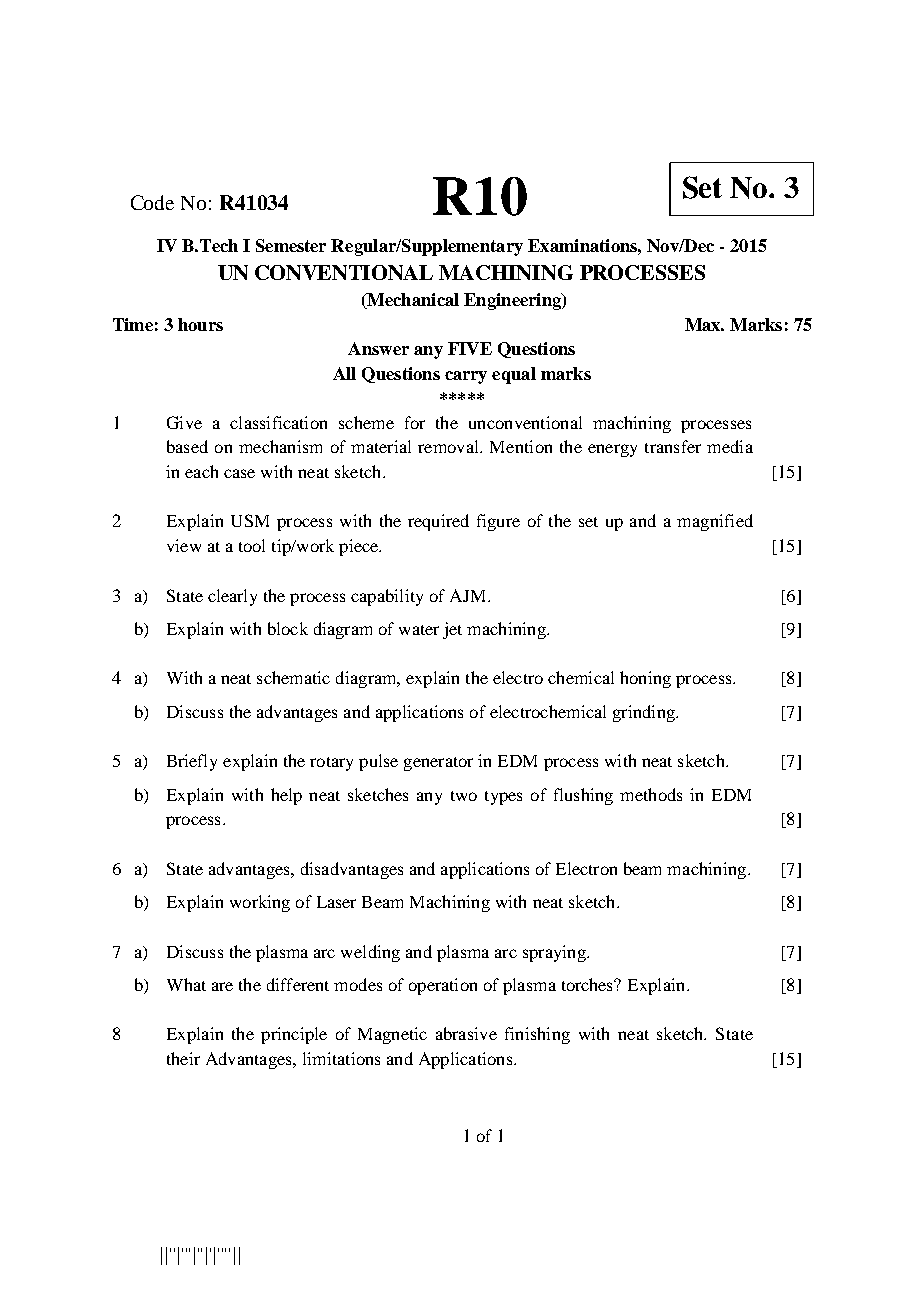 This page has height=1308, width=924. Describe the element at coordinates (183, 1058) in the page. I see `their` at that location.
